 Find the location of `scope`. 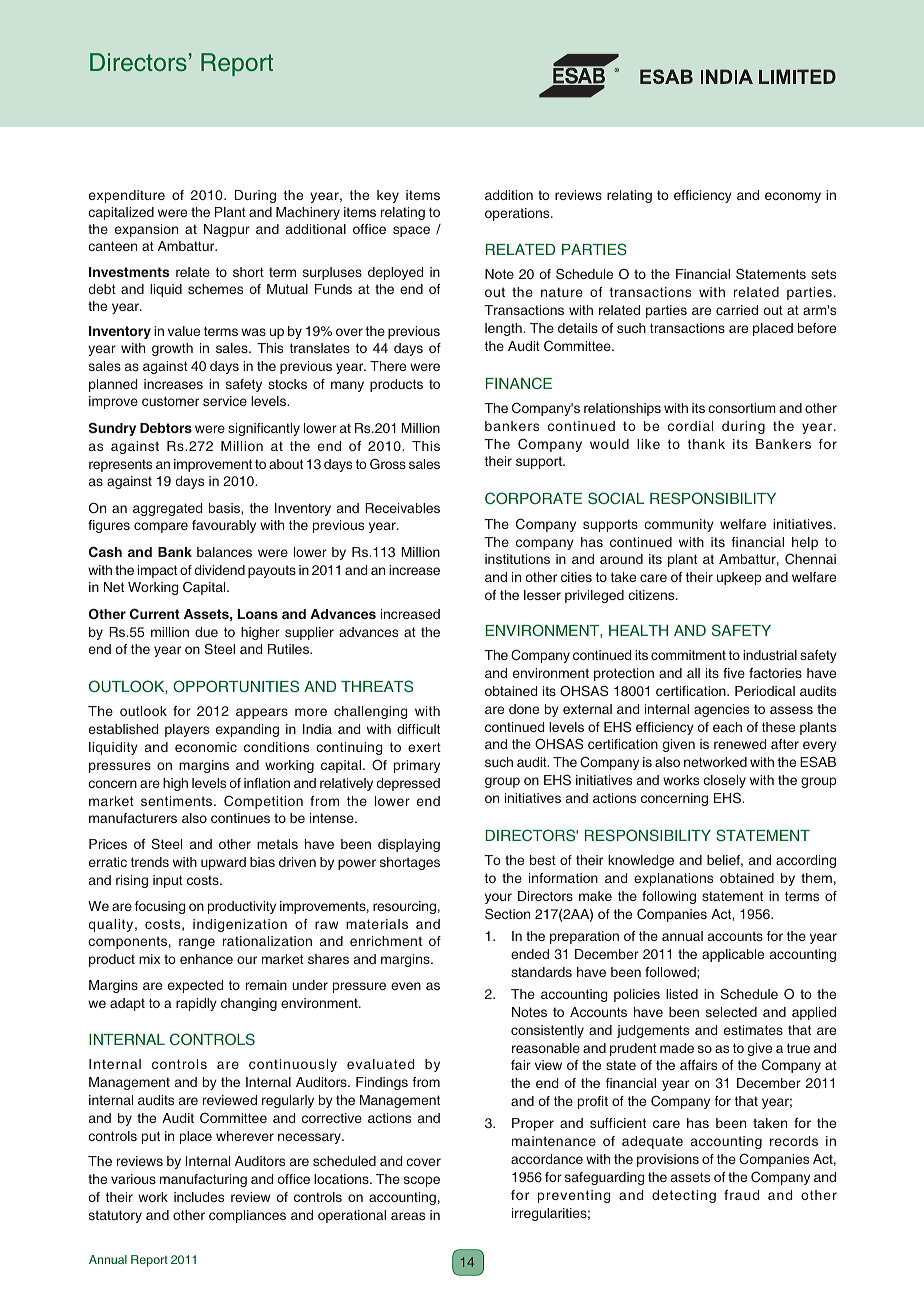

scope is located at coordinates (422, 1181).
